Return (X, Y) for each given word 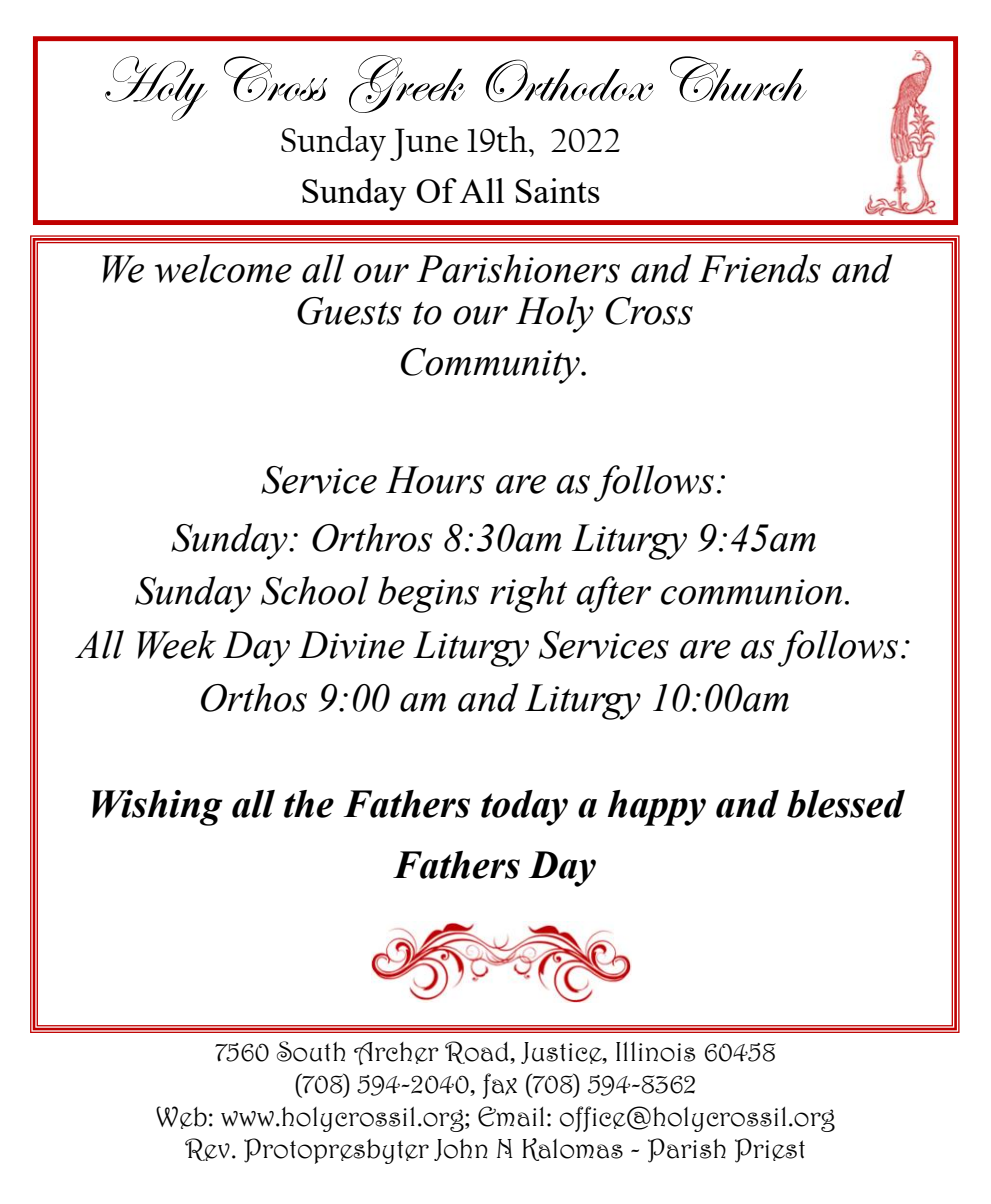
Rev (207, 1149)
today (524, 808)
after (614, 594)
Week (176, 644)
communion (751, 592)
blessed (846, 804)
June (424, 144)
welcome (223, 268)
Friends (760, 268)
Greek (407, 84)
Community (491, 366)
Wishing (157, 808)
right (528, 594)
